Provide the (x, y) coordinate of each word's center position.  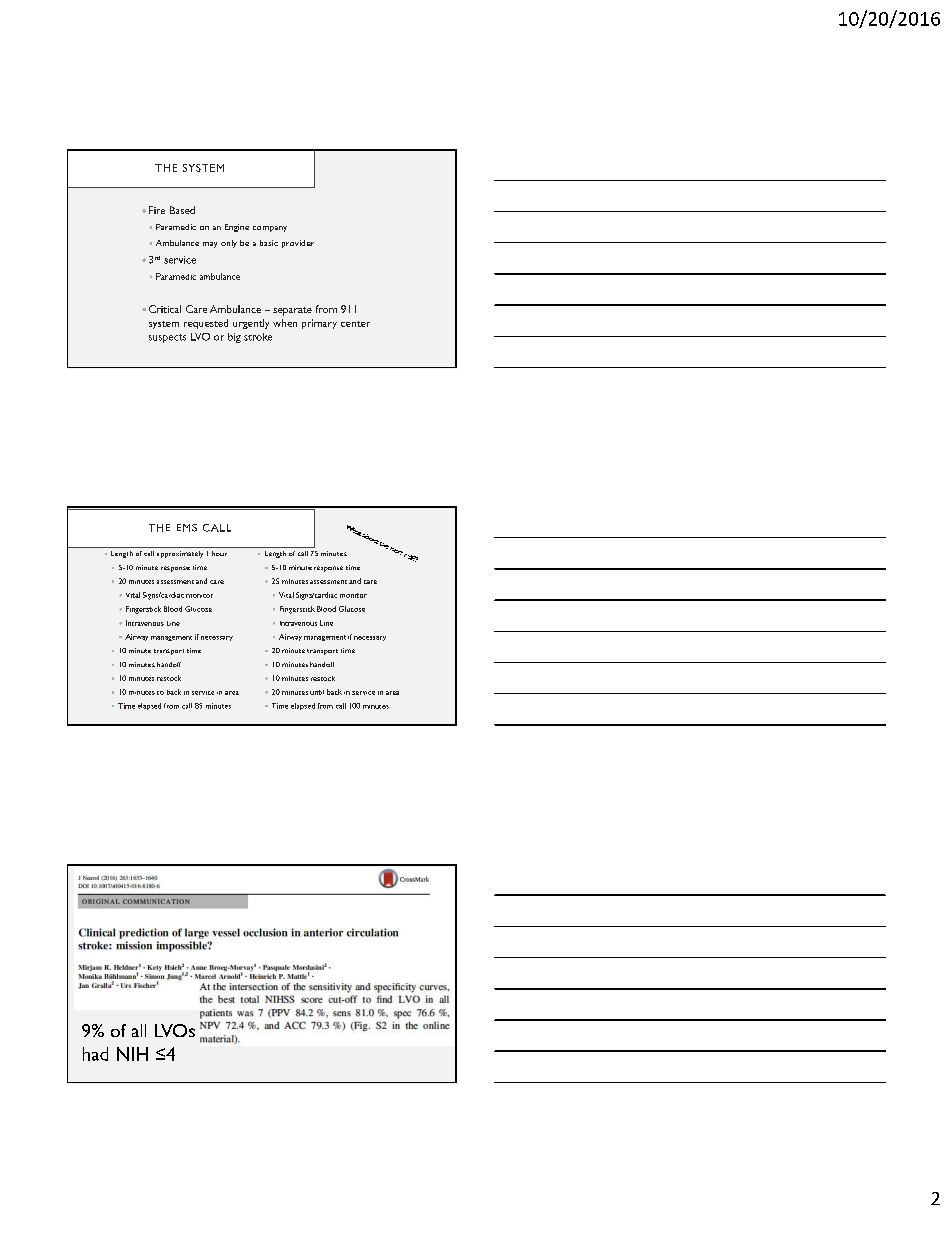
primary (319, 324)
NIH (132, 1054)
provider (298, 244)
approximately (180, 554)
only (229, 244)
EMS (187, 528)
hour (219, 553)
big (234, 338)
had (95, 1054)
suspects (167, 338)
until (317, 692)
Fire (157, 210)
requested (206, 324)
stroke (258, 337)
